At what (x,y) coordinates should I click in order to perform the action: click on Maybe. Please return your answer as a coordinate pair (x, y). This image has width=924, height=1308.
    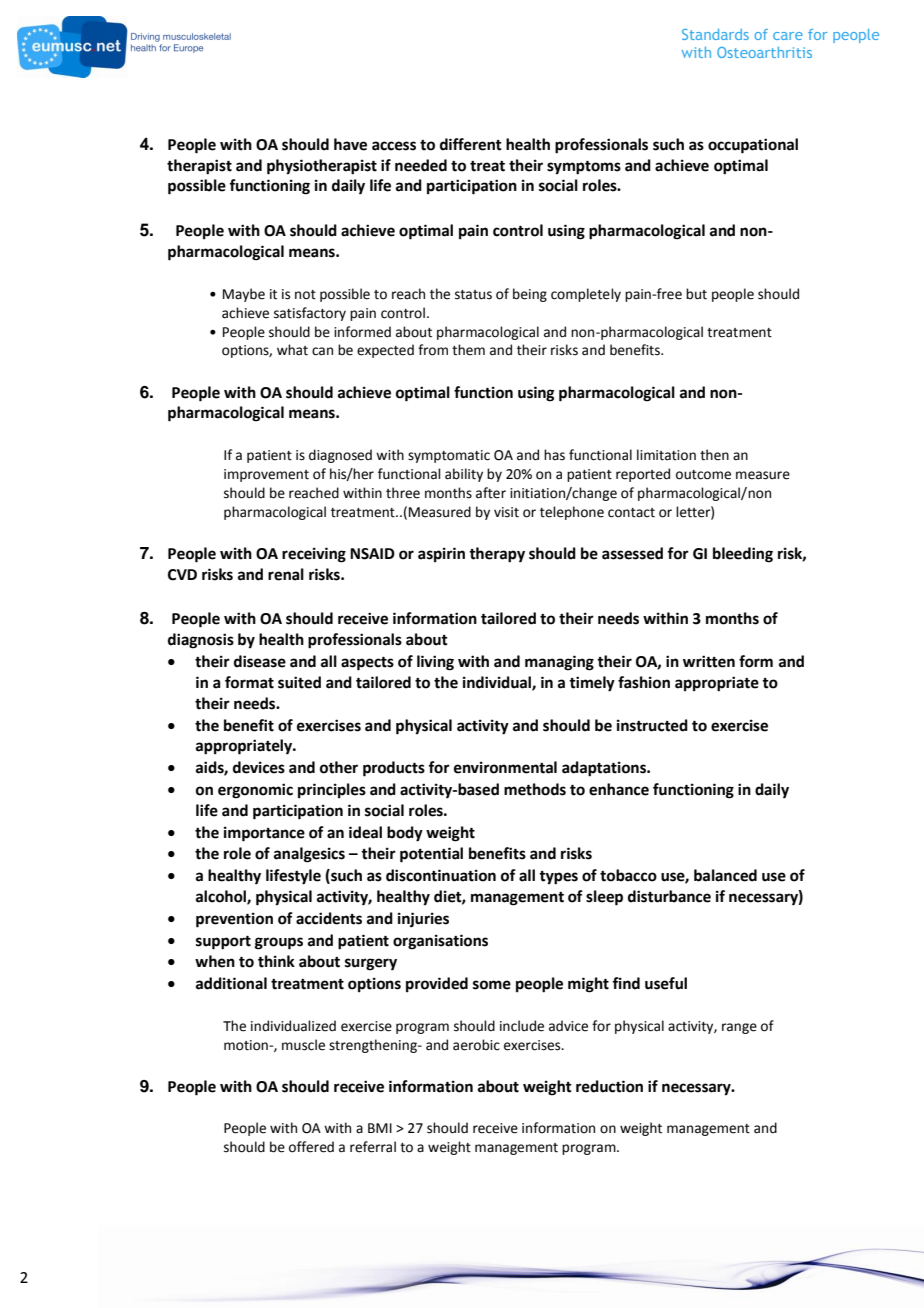
    Looking at the image, I should click on (244, 295).
